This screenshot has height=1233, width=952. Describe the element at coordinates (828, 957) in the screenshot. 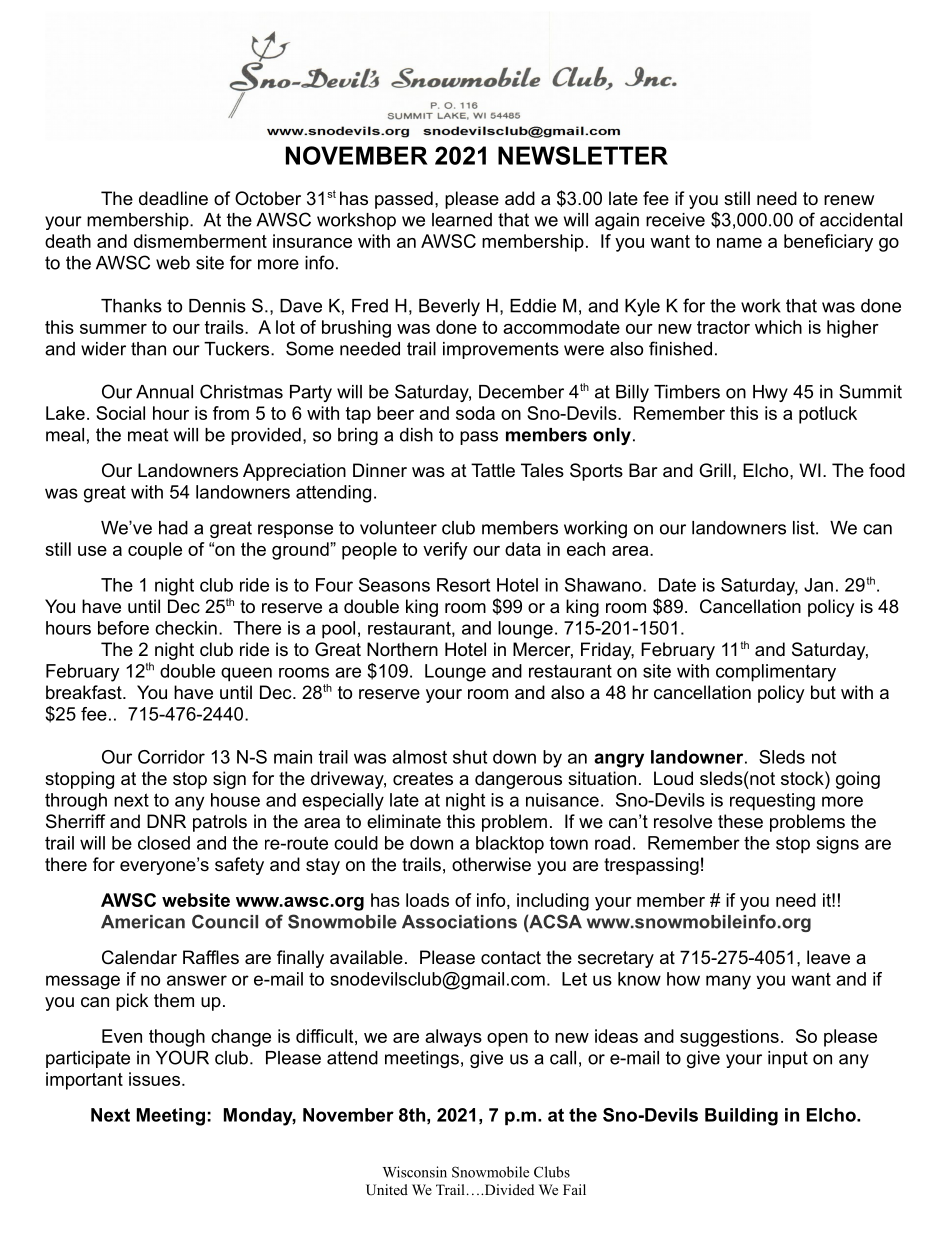

I see `leave` at that location.
